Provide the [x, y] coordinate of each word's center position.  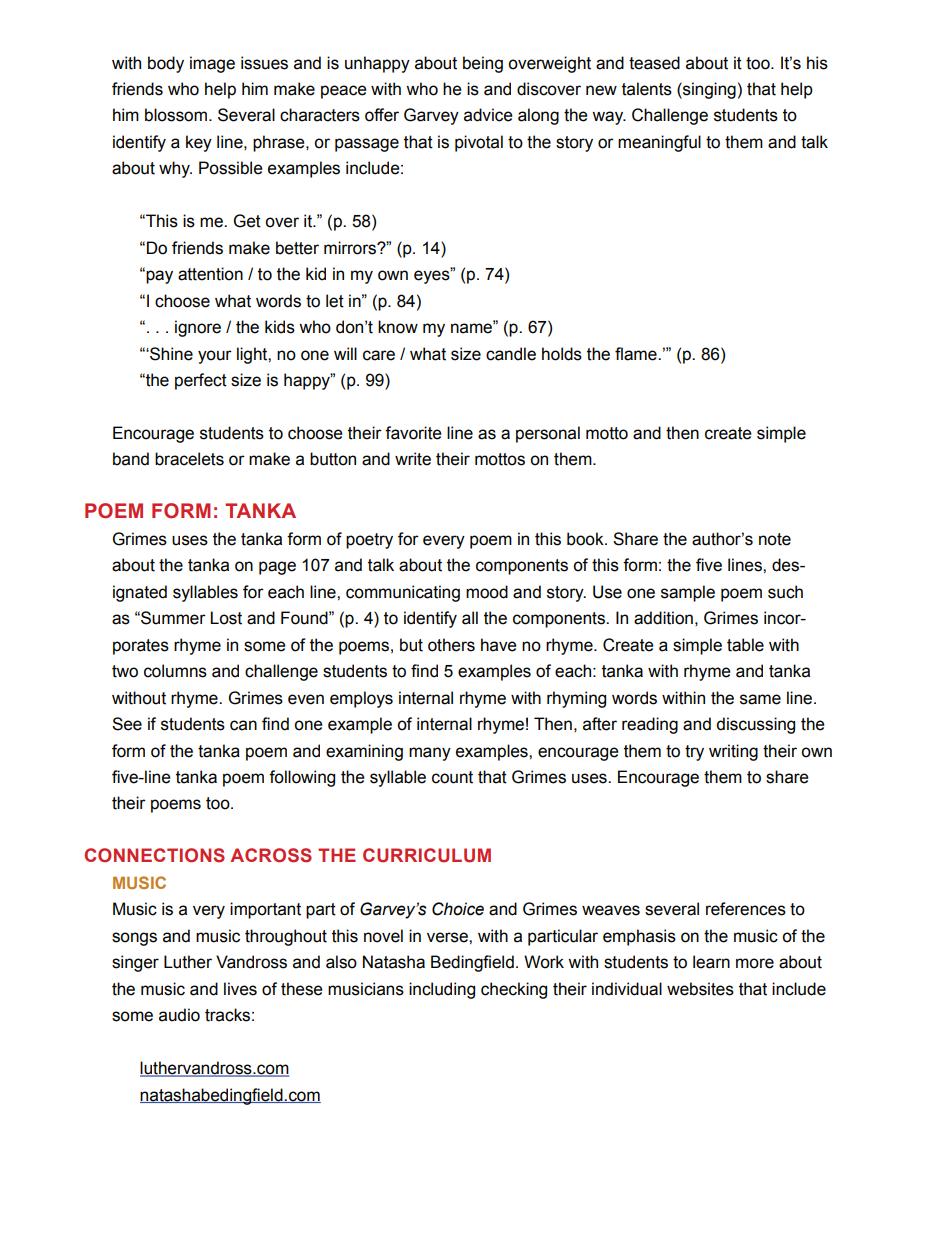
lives [240, 989]
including [442, 990]
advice [488, 115]
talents [647, 89]
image [212, 64]
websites [700, 989]
